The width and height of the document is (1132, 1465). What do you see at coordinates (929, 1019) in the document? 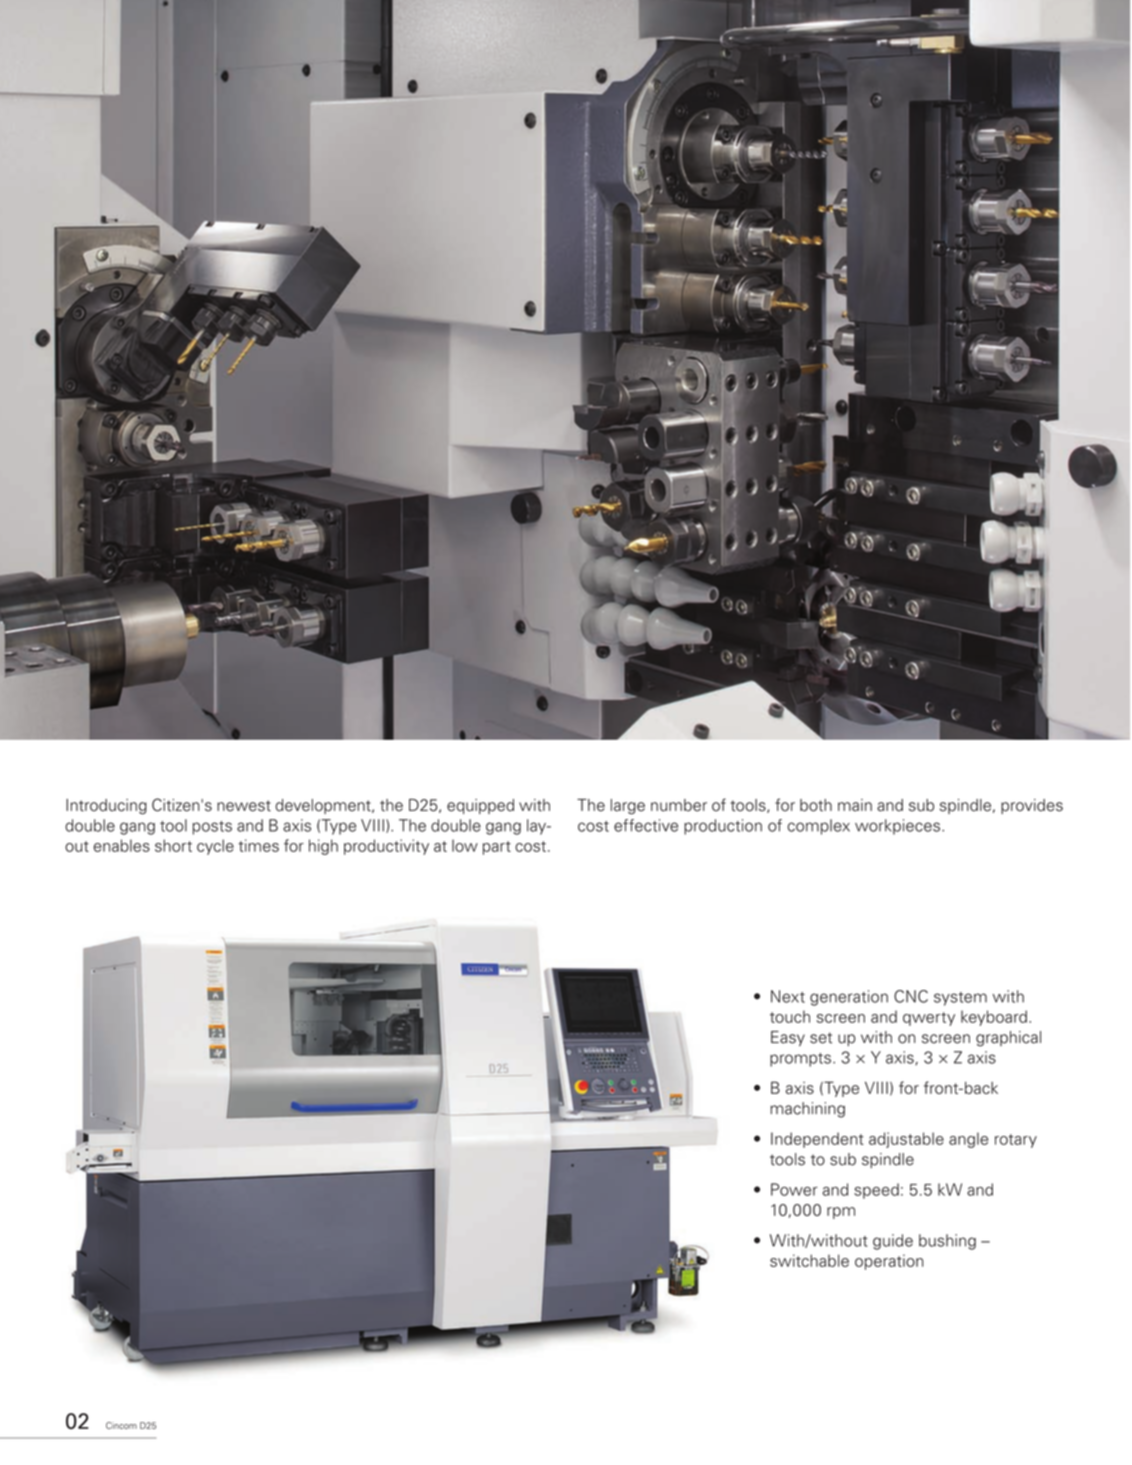
I see `qwerty` at bounding box center [929, 1019].
